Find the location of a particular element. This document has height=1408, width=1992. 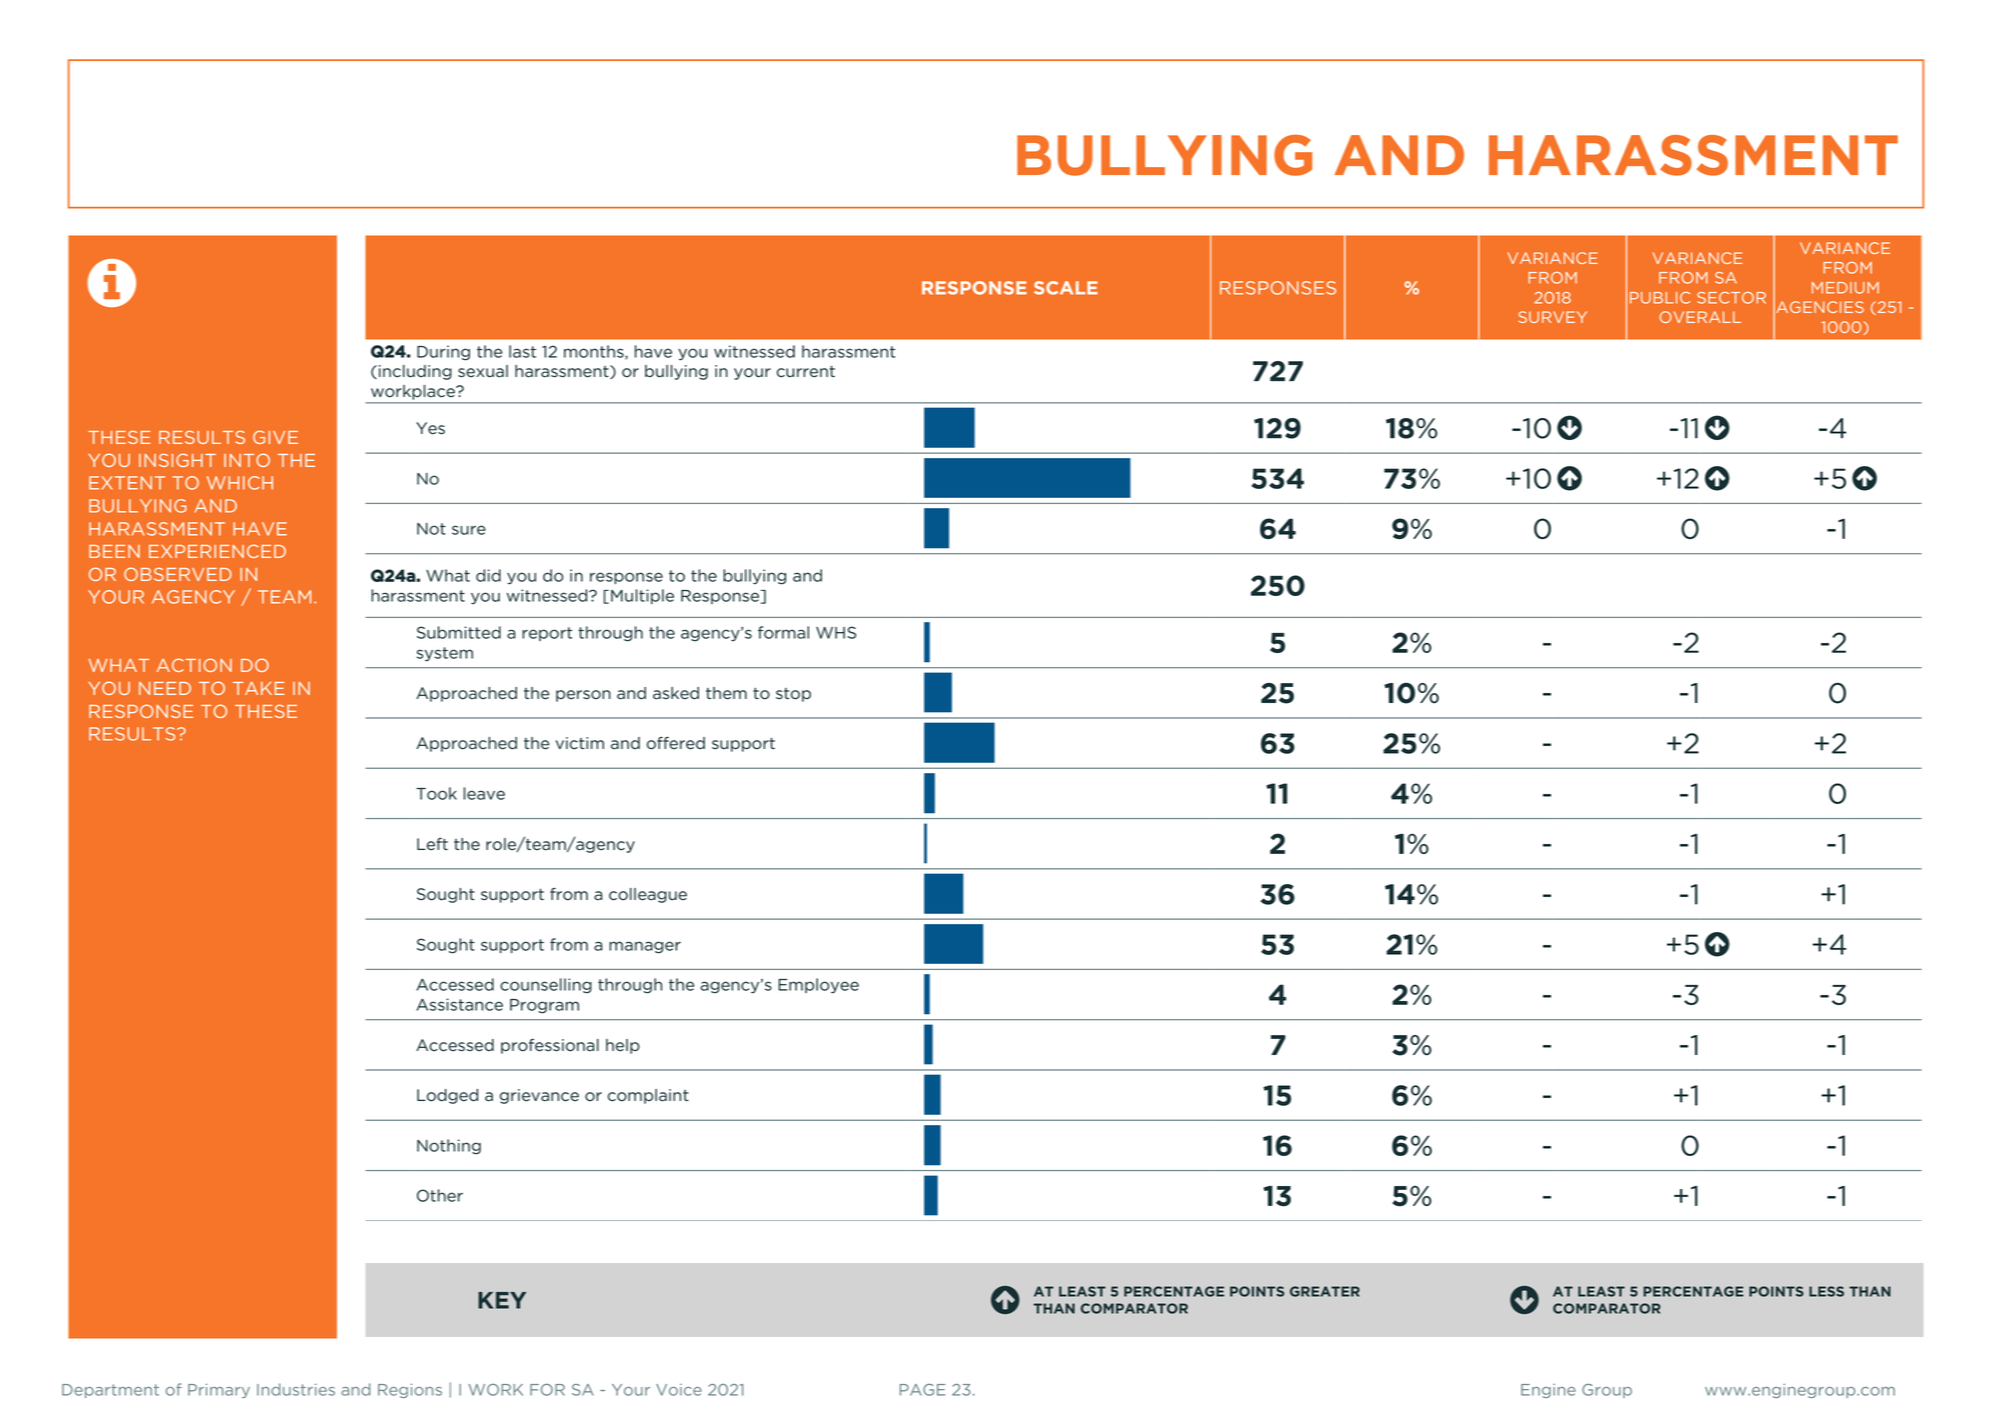

EXPERIENCED is located at coordinates (217, 551).
